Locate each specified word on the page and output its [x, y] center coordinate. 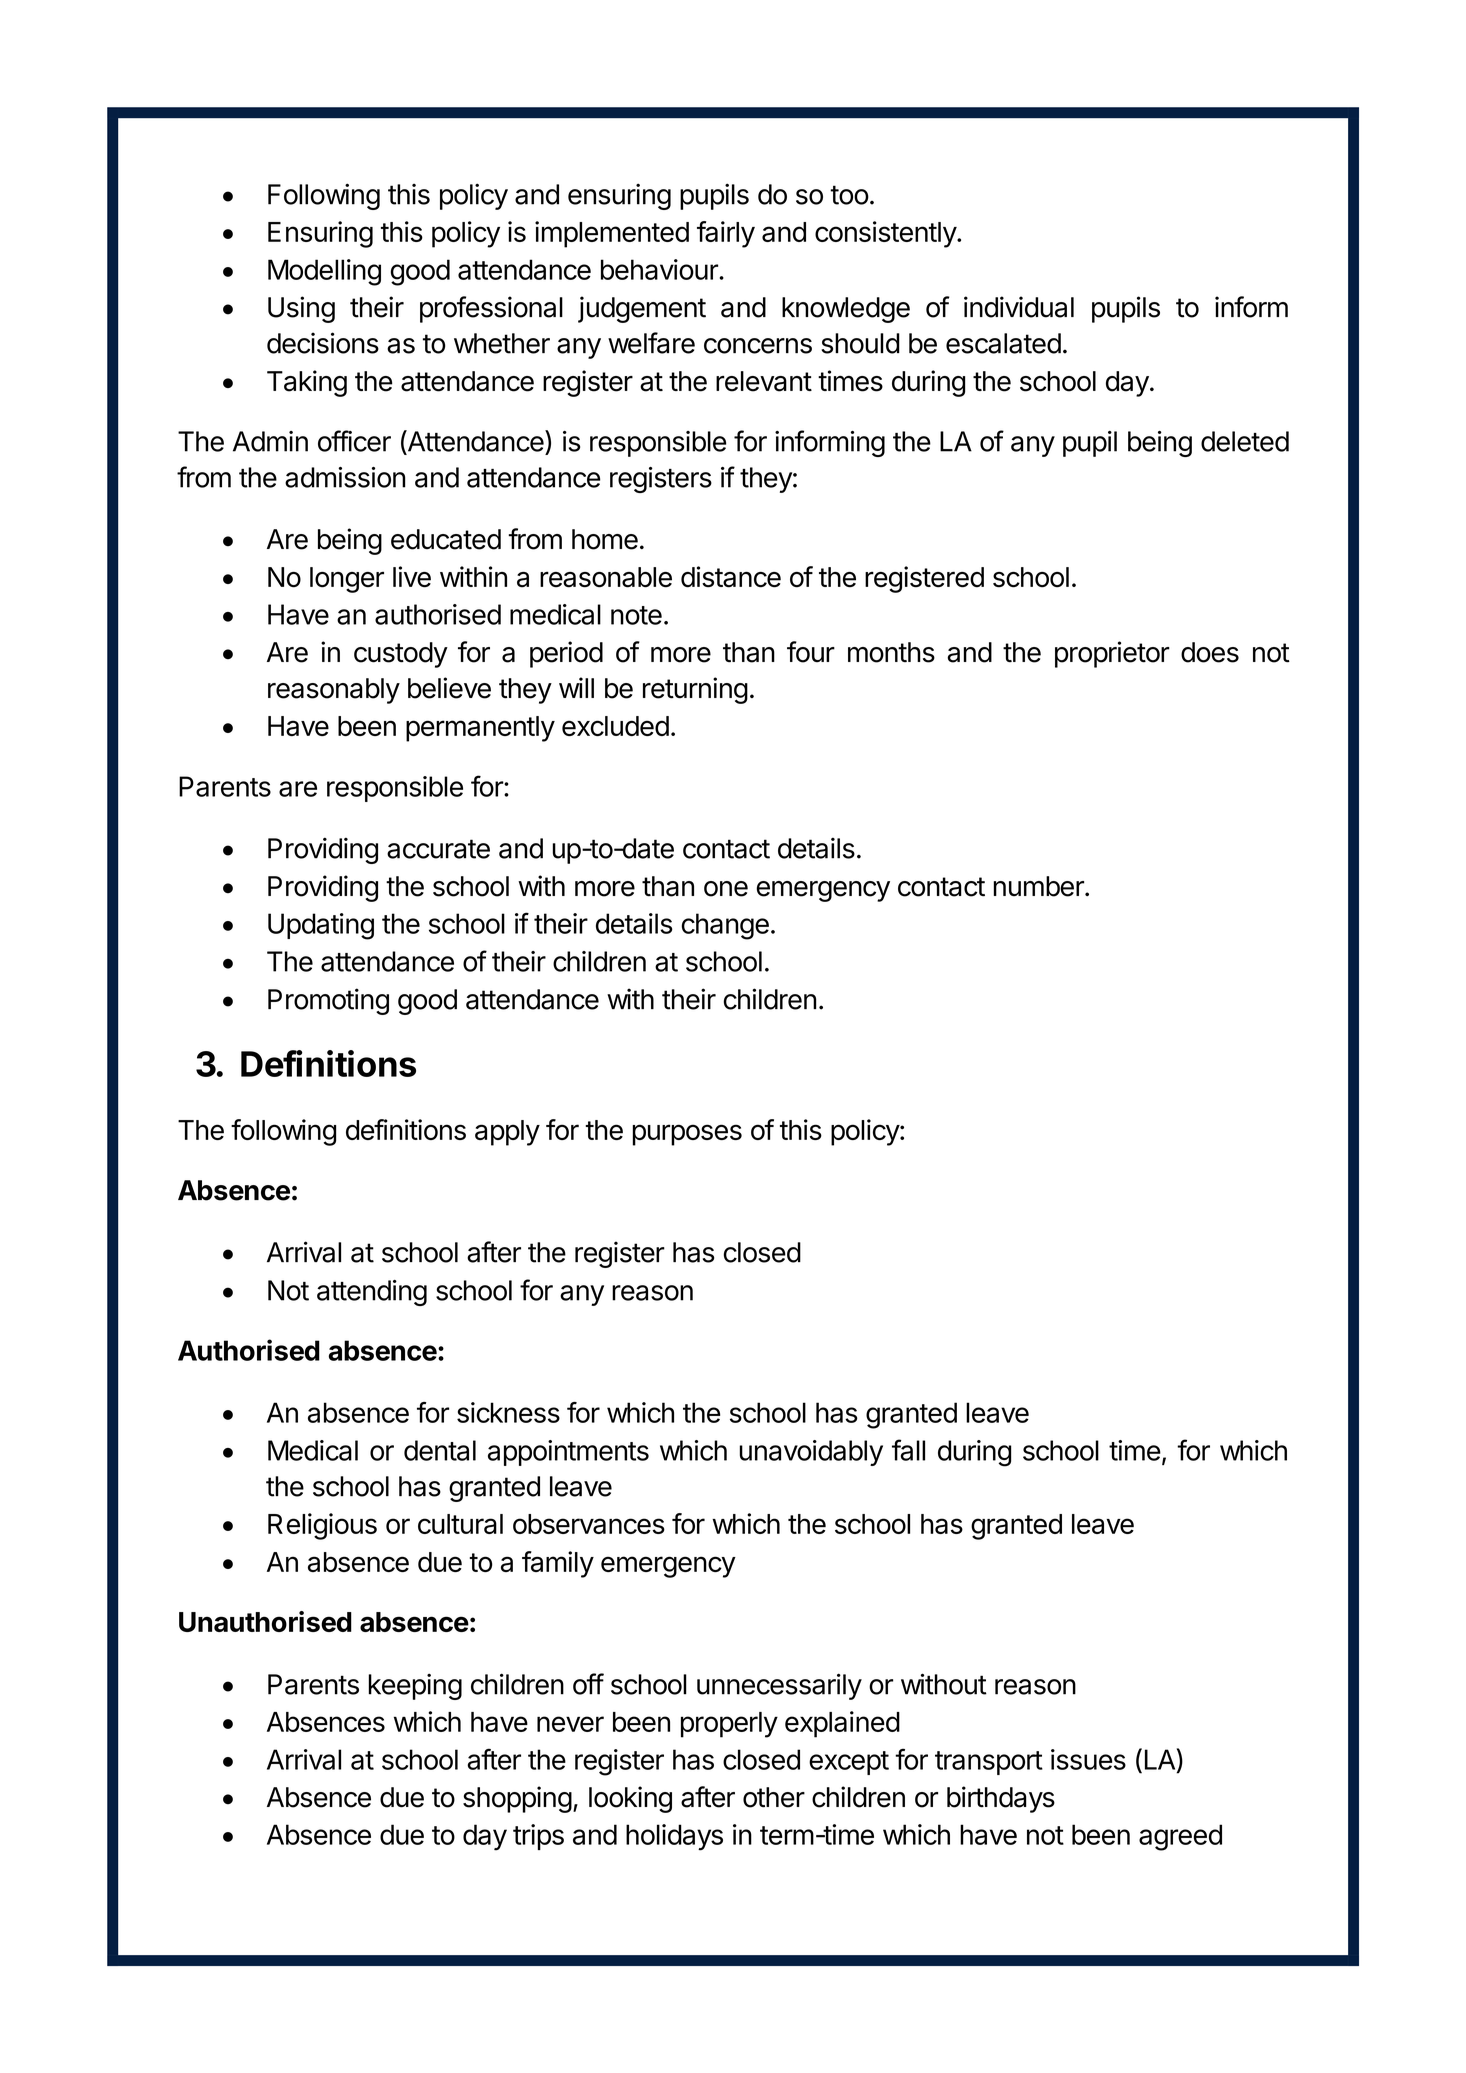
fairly [726, 234]
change [725, 926]
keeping [415, 1686]
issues [1088, 1759]
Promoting [328, 1001]
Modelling [324, 272]
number [1040, 886]
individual [1019, 307]
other [774, 1797]
